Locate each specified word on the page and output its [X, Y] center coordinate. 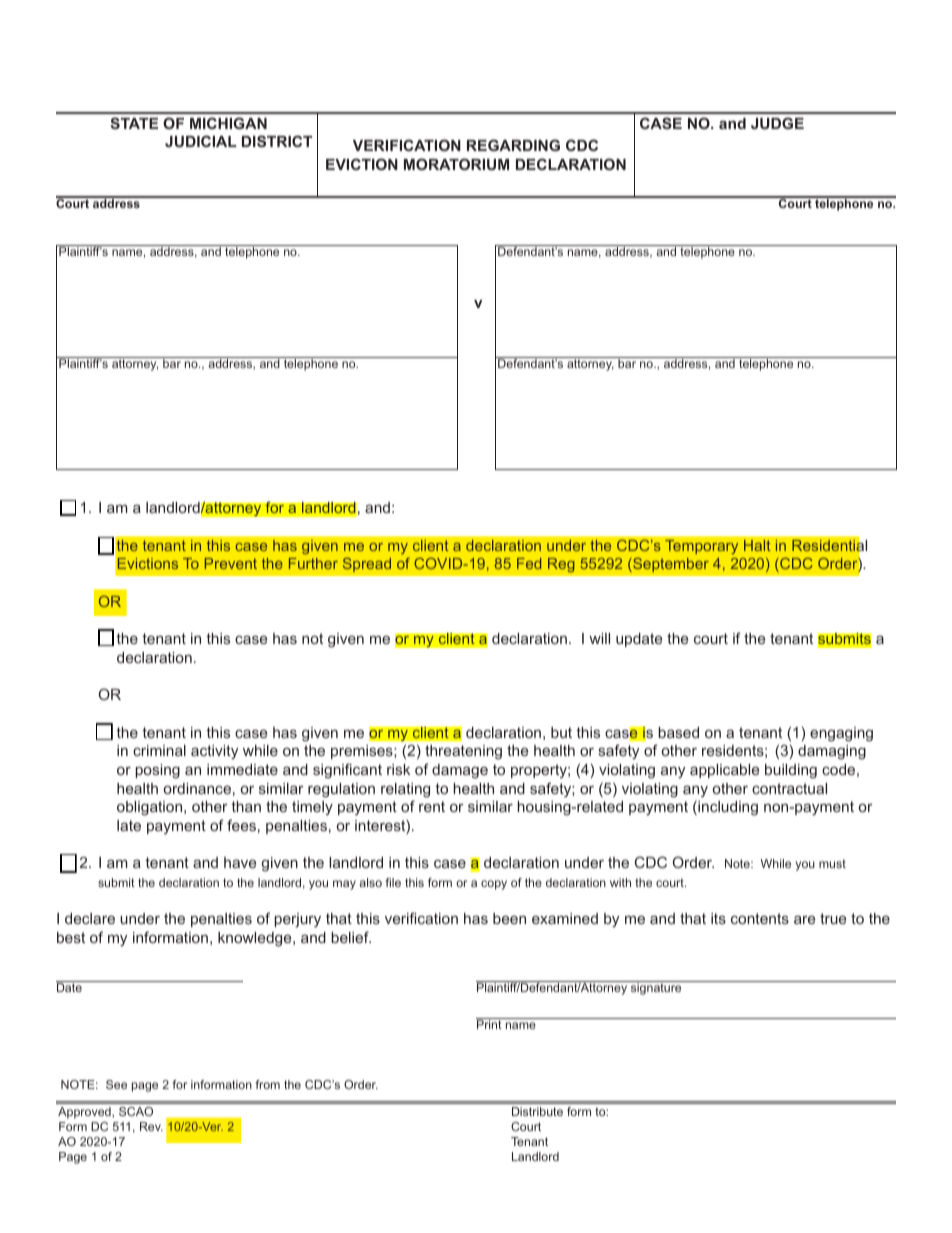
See [116, 1084]
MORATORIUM [456, 164]
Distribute [537, 1111]
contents [760, 918]
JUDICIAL [201, 141]
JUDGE [777, 123]
